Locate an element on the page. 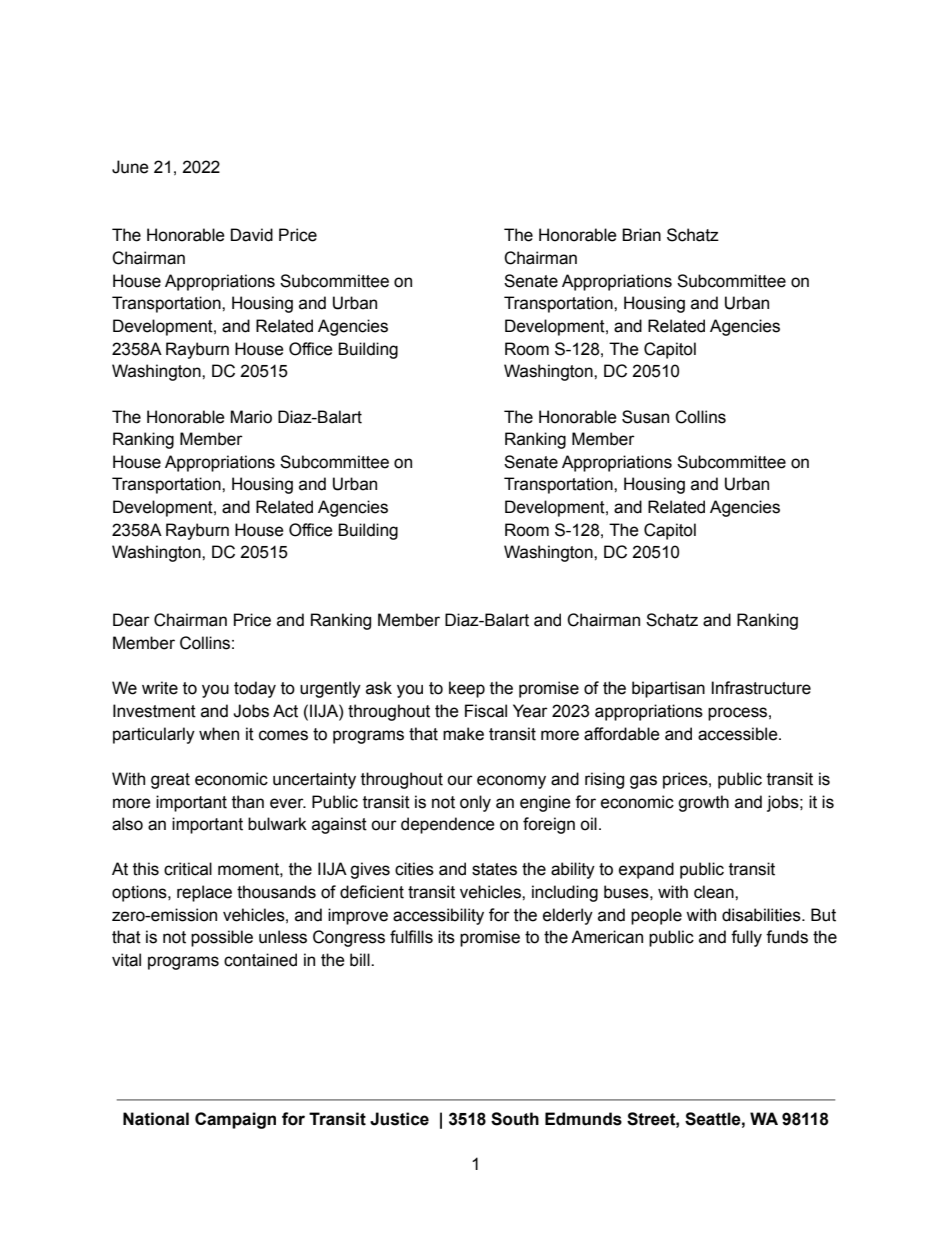 The height and width of the document is (1233, 952). Susan is located at coordinates (645, 417).
